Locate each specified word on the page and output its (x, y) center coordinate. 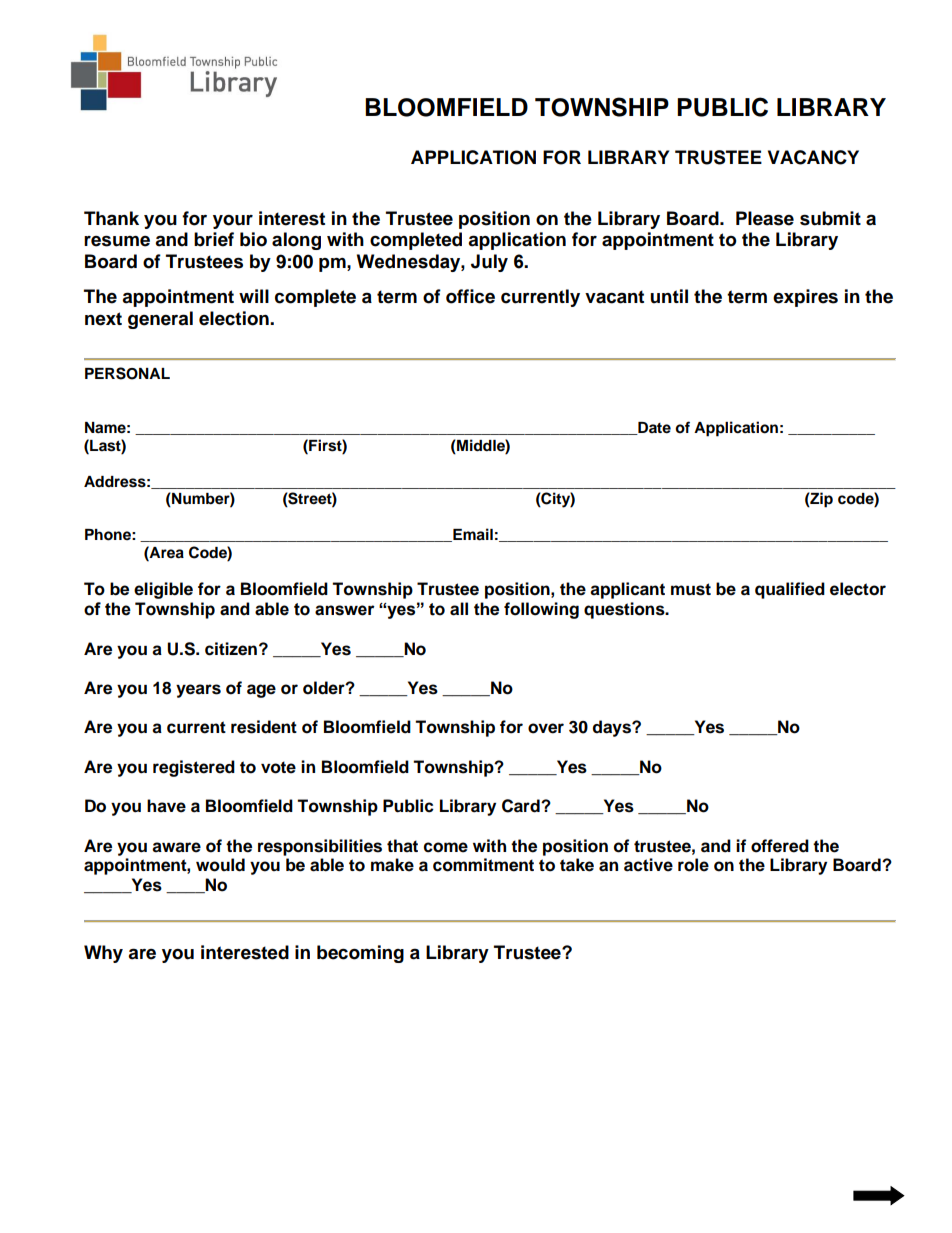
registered (194, 768)
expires (805, 298)
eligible (163, 590)
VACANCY (813, 157)
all (459, 609)
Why (103, 954)
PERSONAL (127, 373)
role (693, 865)
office (470, 296)
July (489, 263)
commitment (483, 865)
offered (780, 846)
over (546, 728)
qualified (790, 590)
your (233, 222)
